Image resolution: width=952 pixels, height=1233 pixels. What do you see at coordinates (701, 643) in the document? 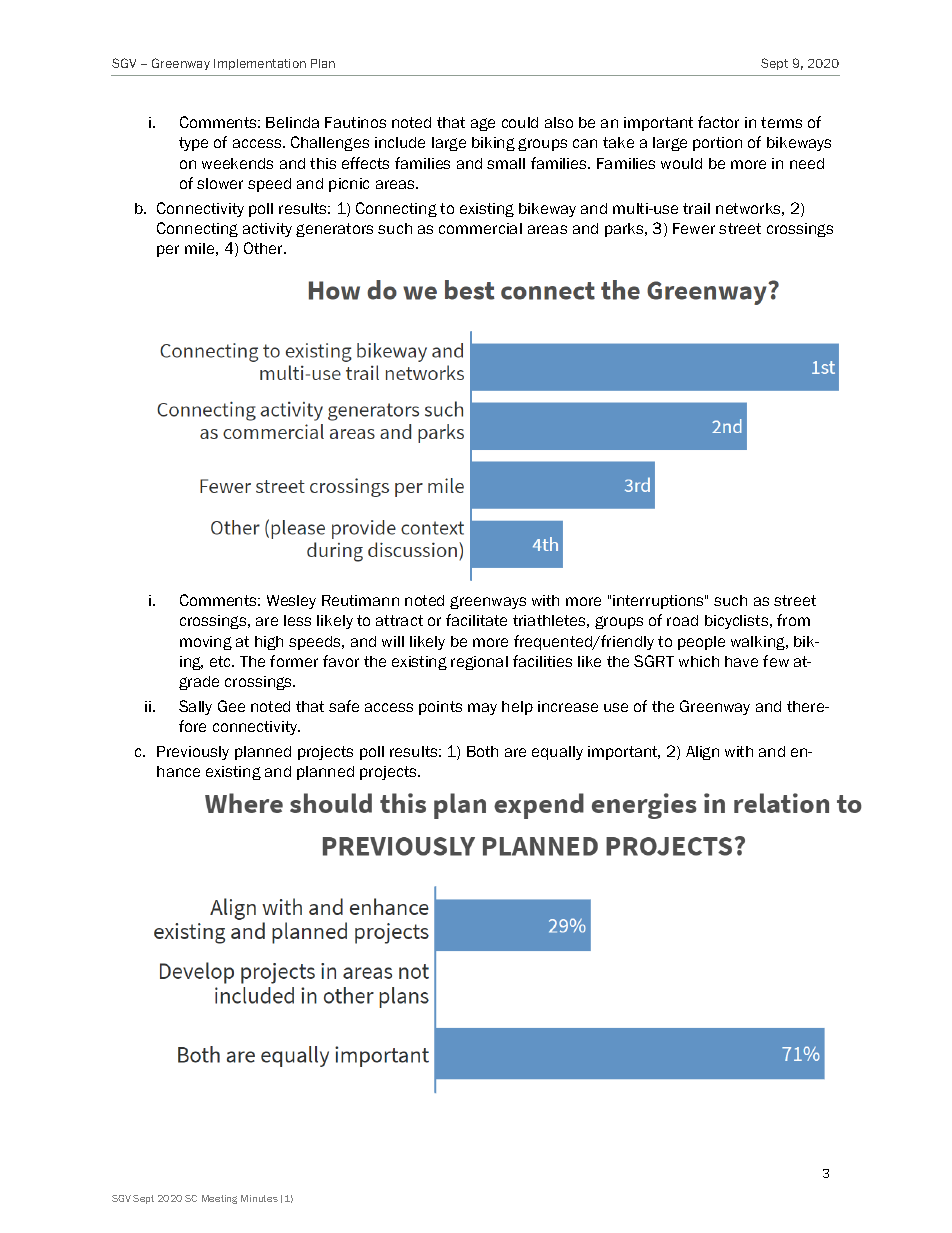
I see `people` at bounding box center [701, 643].
